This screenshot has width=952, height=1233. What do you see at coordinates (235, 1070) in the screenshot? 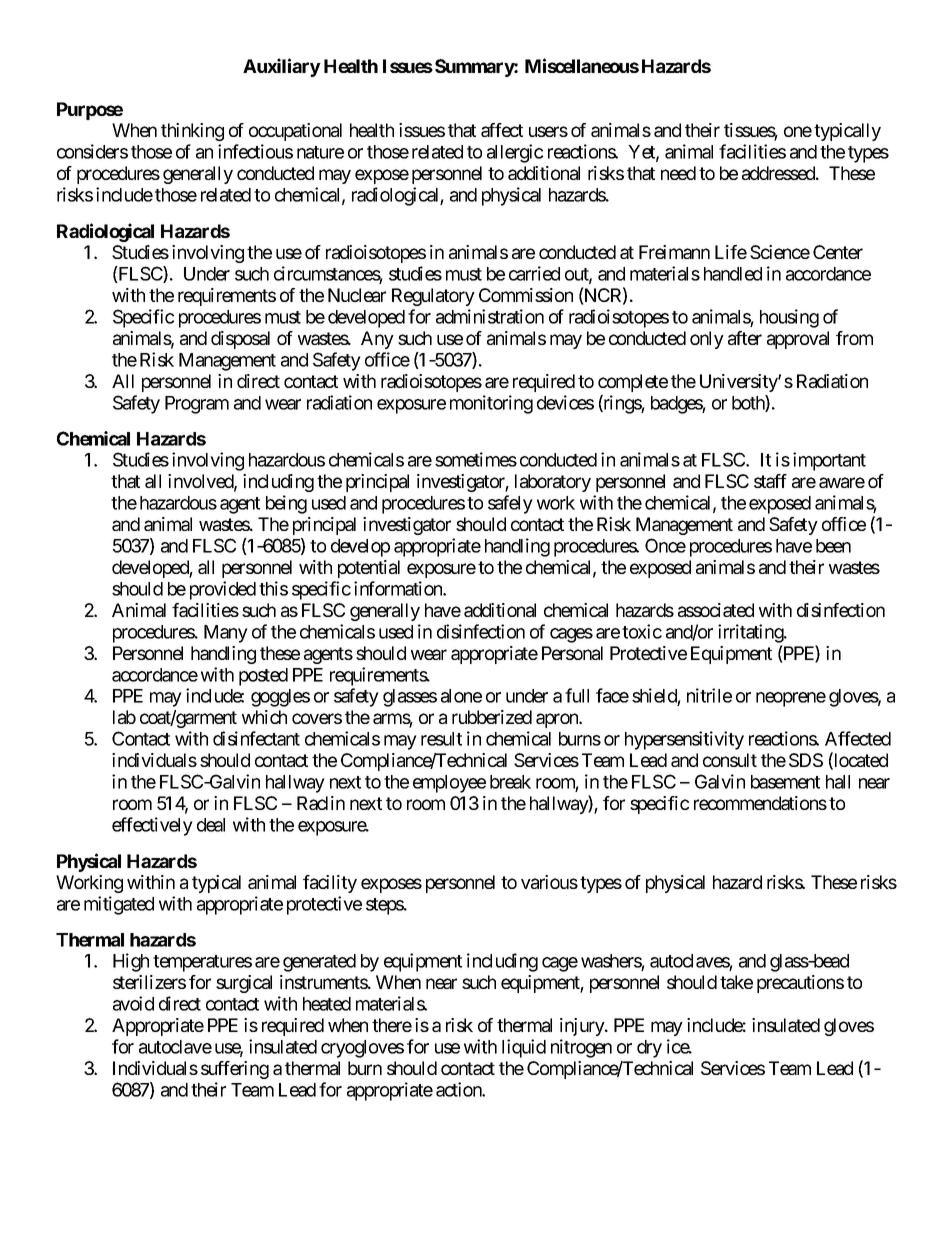
I see `suffering` at bounding box center [235, 1070].
